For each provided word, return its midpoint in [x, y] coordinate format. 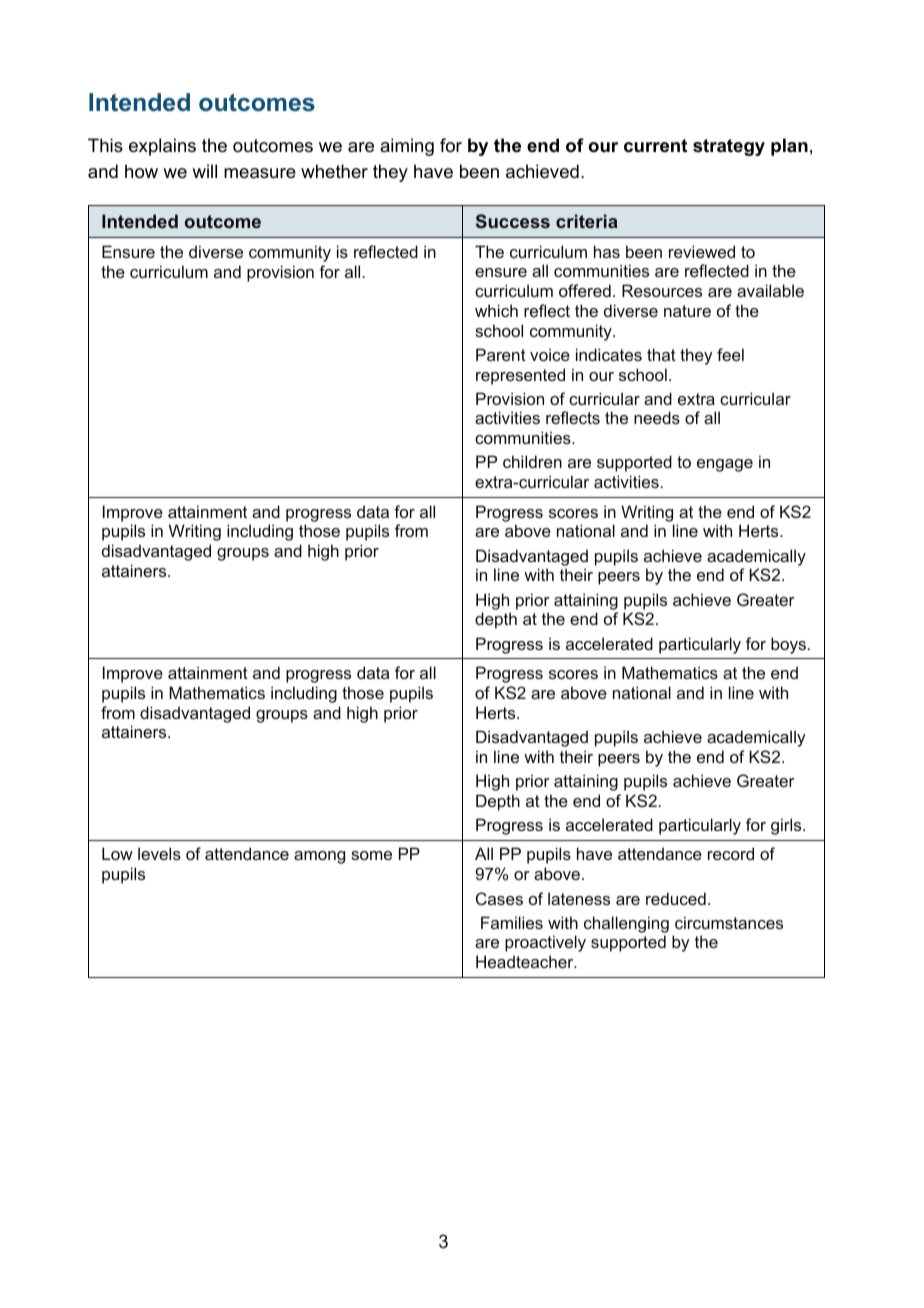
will [204, 171]
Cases [499, 898]
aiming [407, 147]
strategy [729, 147]
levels [159, 853]
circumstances [729, 922]
